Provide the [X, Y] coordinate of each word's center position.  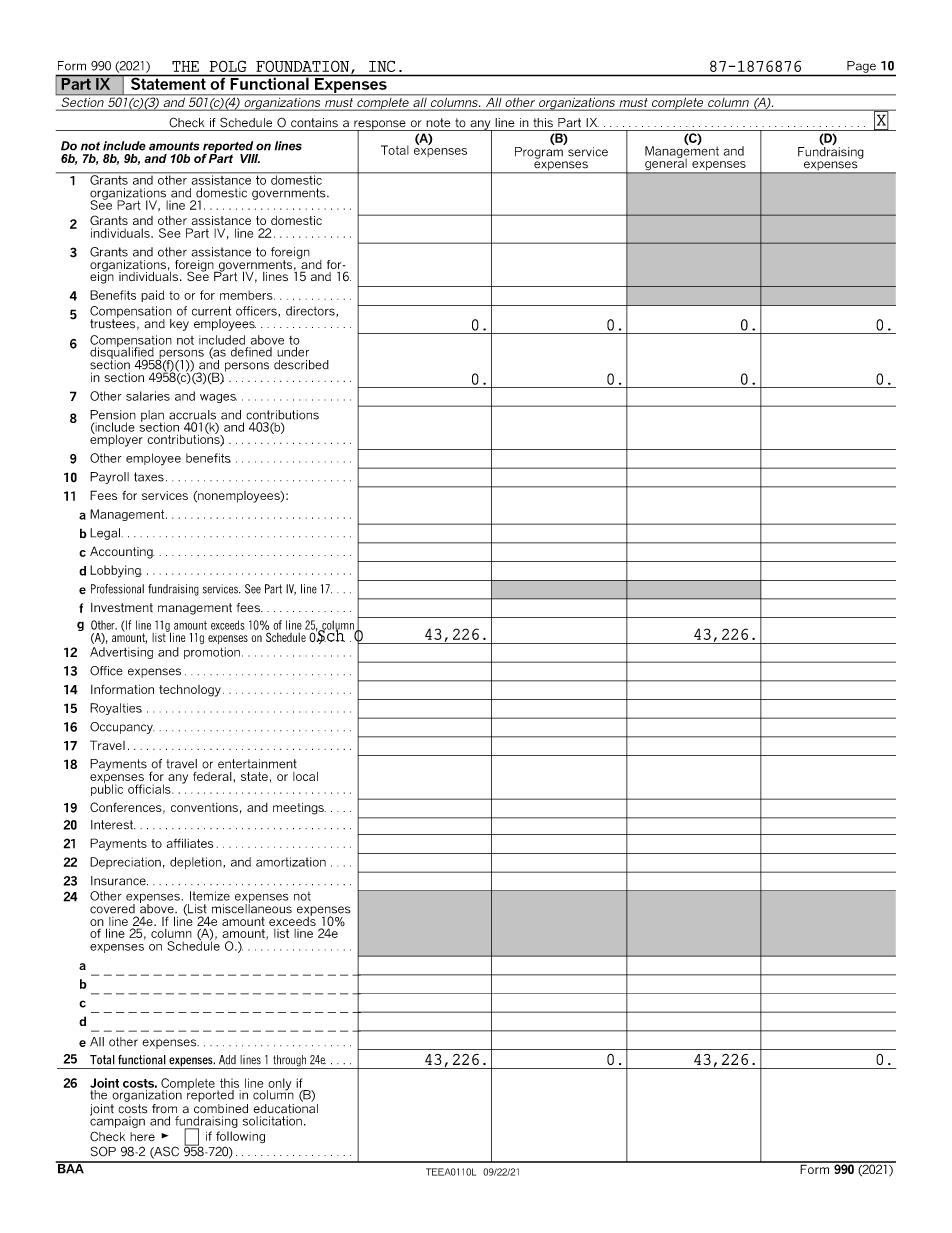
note [438, 123]
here [142, 1136]
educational [285, 1107]
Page [861, 67]
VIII [250, 158]
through [289, 1062]
